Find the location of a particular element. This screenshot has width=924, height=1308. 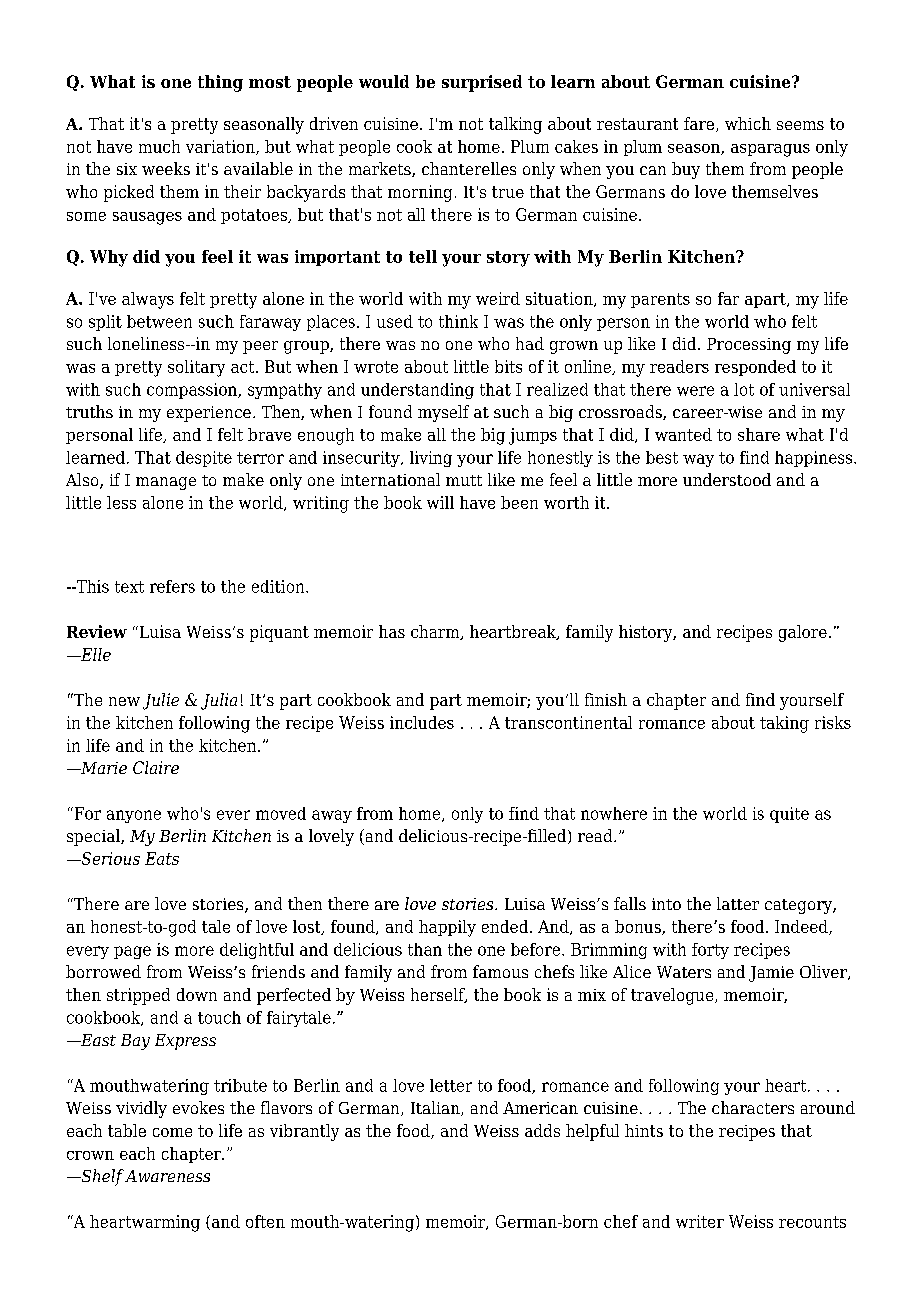

much is located at coordinates (159, 146).
